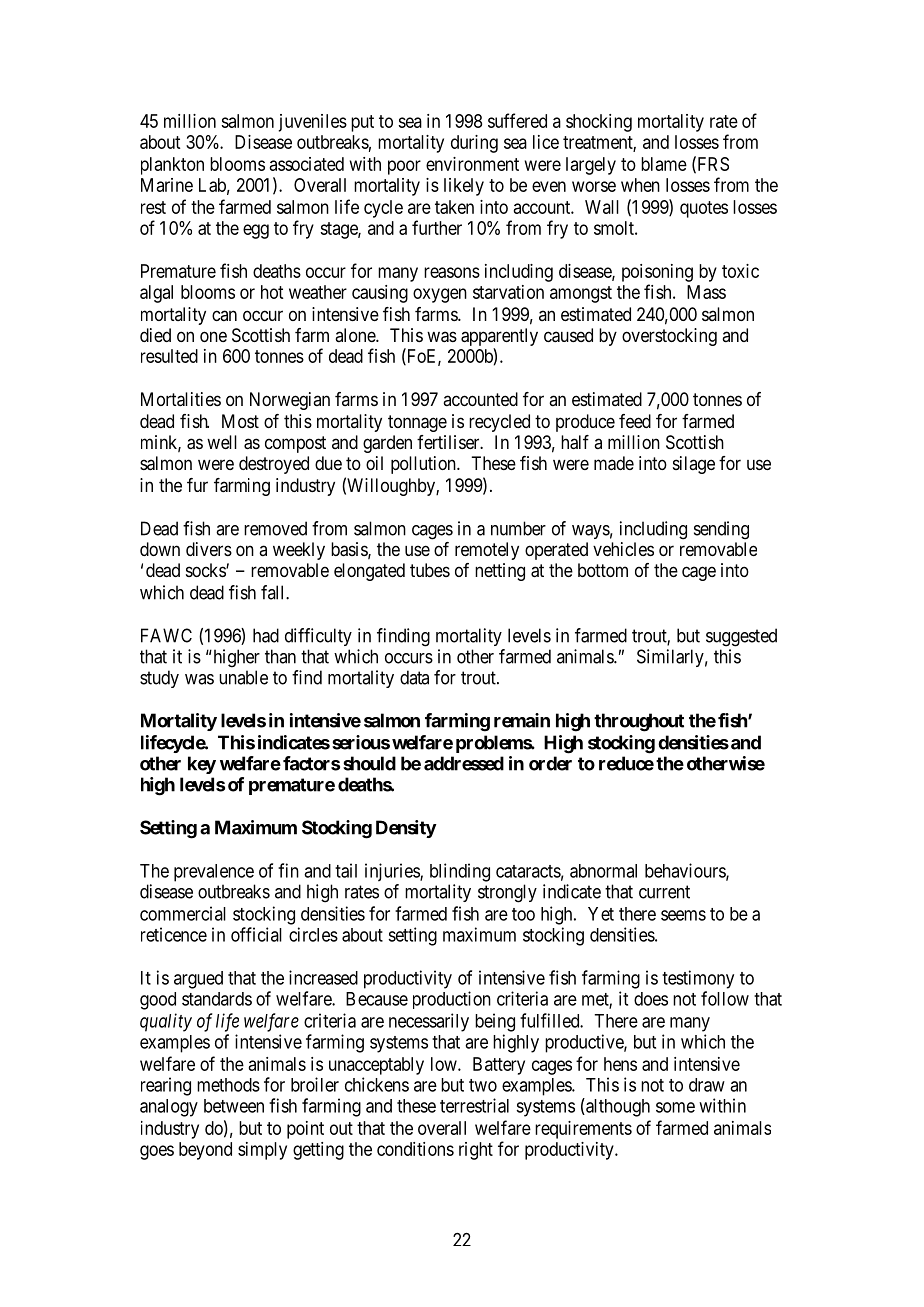 The height and width of the screenshot is (1307, 924). Describe the element at coordinates (474, 144) in the screenshot. I see `during` at that location.
